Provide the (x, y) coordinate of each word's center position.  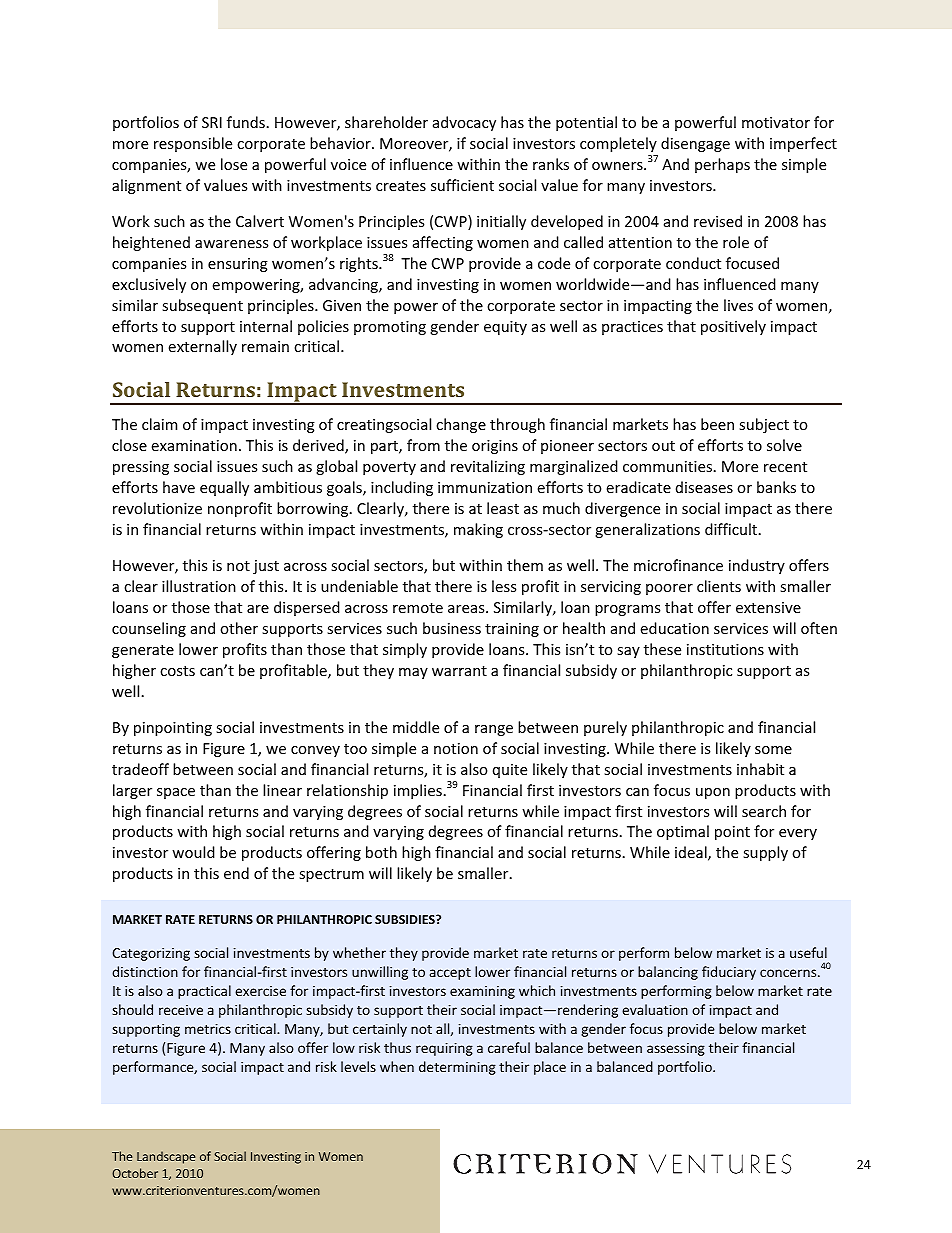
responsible (193, 144)
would (193, 852)
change (461, 425)
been (717, 424)
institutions (725, 649)
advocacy (464, 123)
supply (765, 853)
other (239, 628)
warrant (459, 671)
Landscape (166, 1157)
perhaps (722, 165)
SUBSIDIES (406, 919)
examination (194, 445)
